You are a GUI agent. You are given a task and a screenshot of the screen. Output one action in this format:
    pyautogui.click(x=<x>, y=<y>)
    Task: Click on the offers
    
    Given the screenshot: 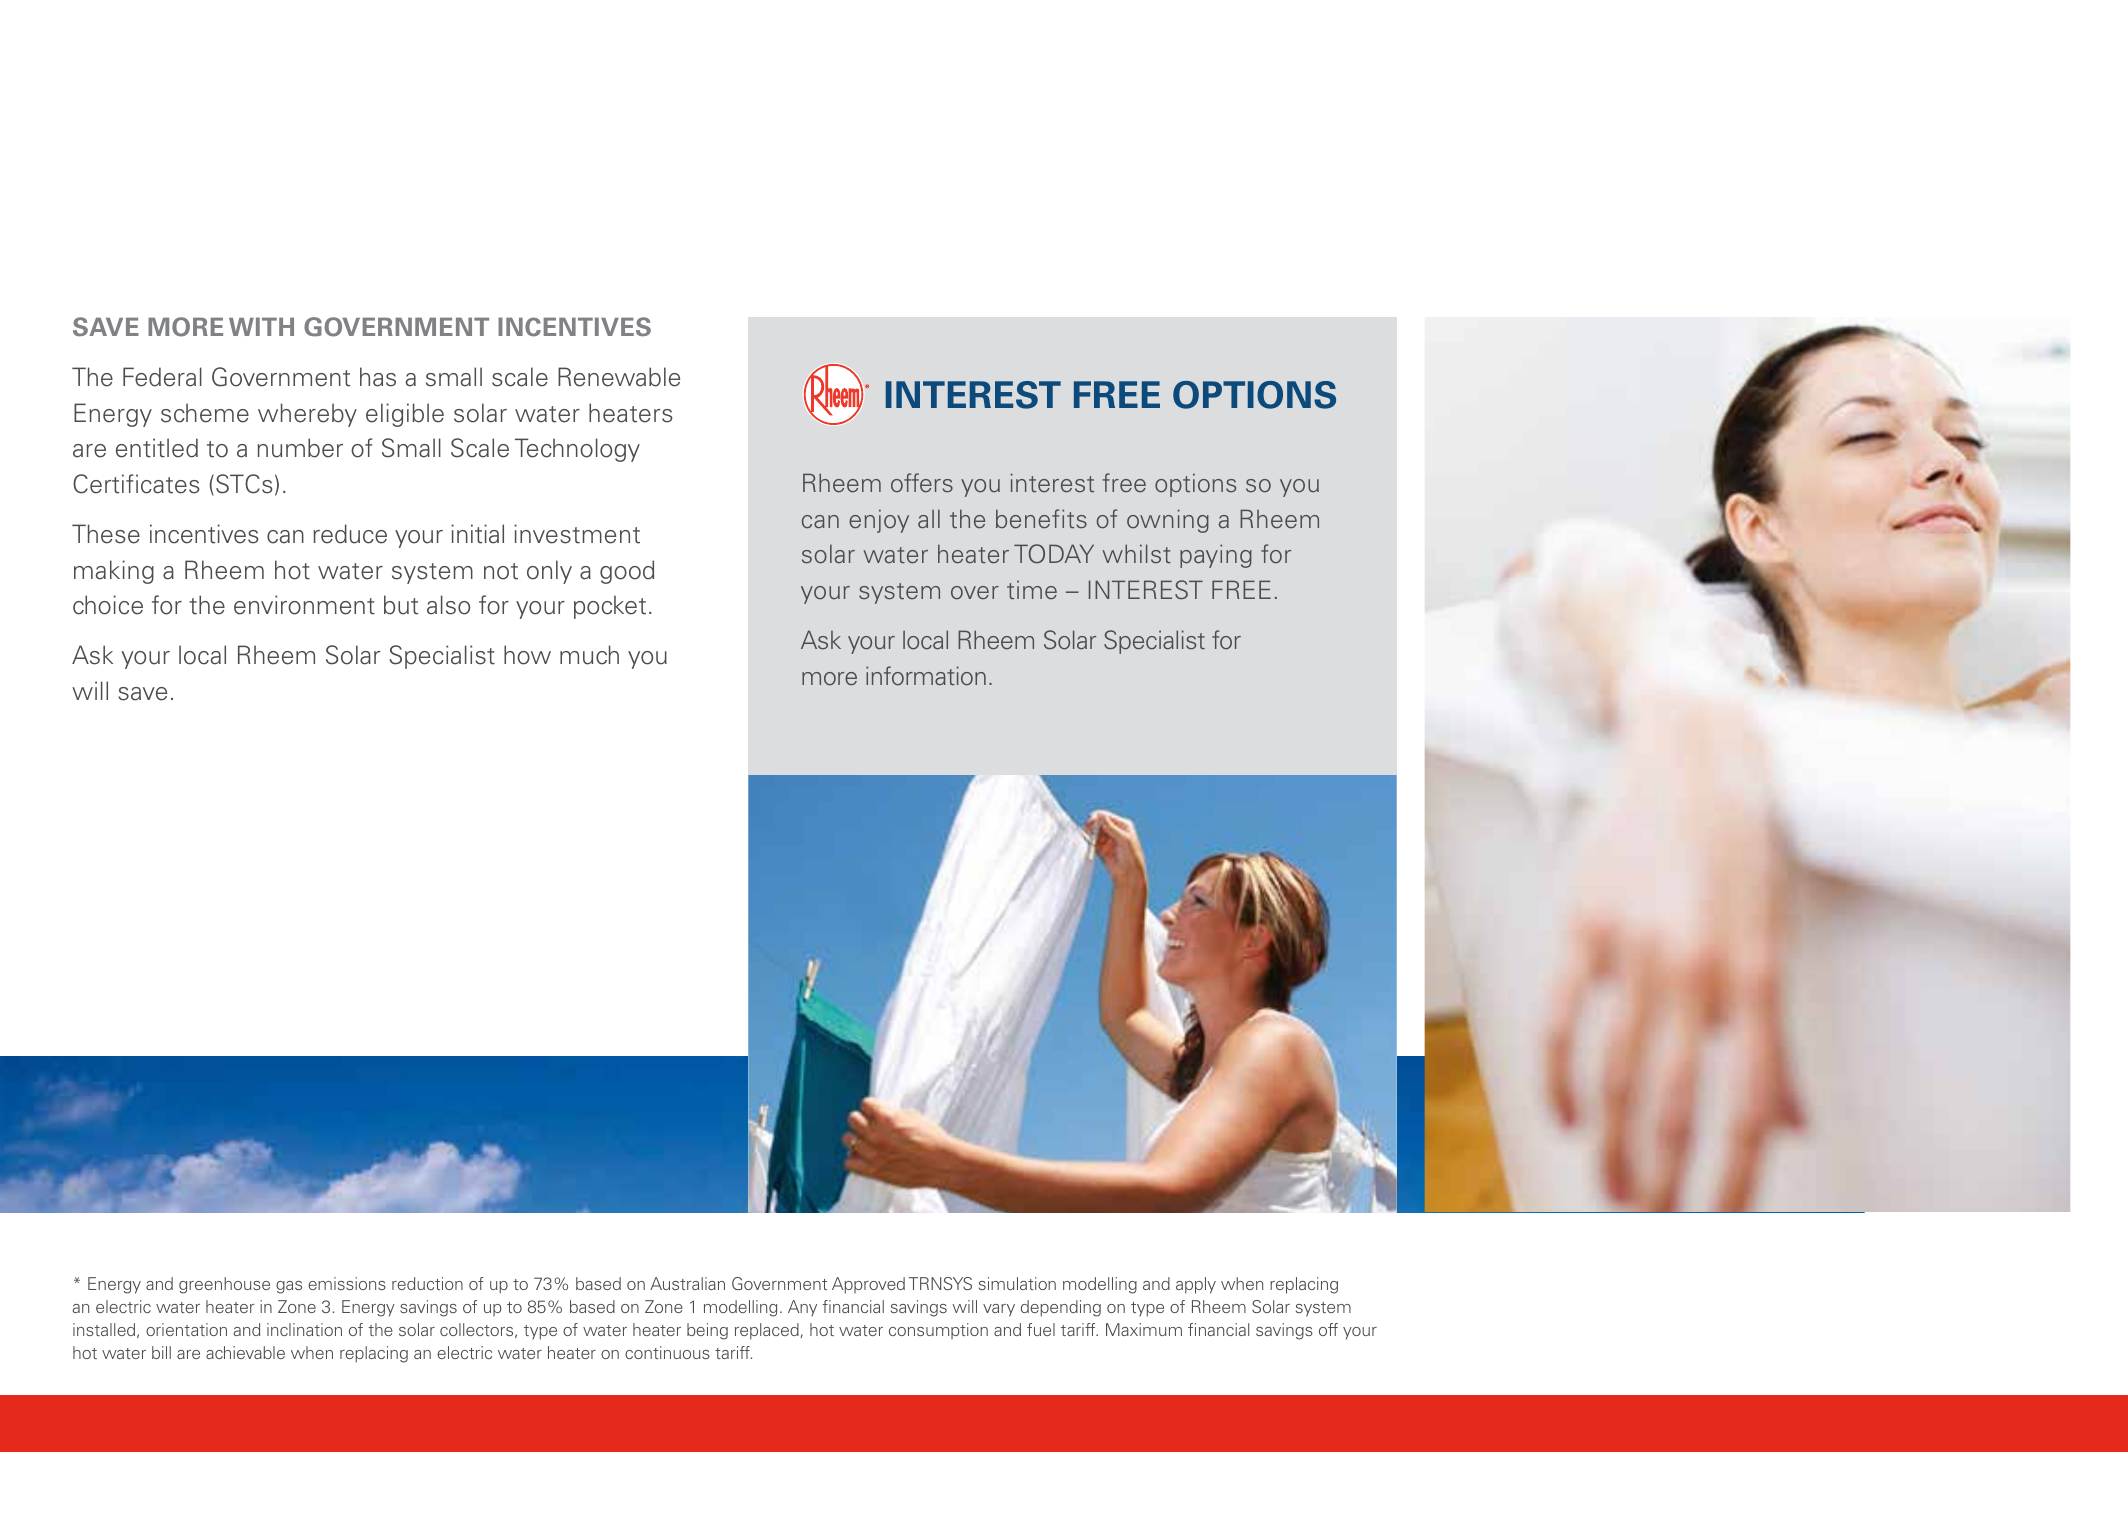 What is the action you would take?
    pyautogui.click(x=922, y=483)
